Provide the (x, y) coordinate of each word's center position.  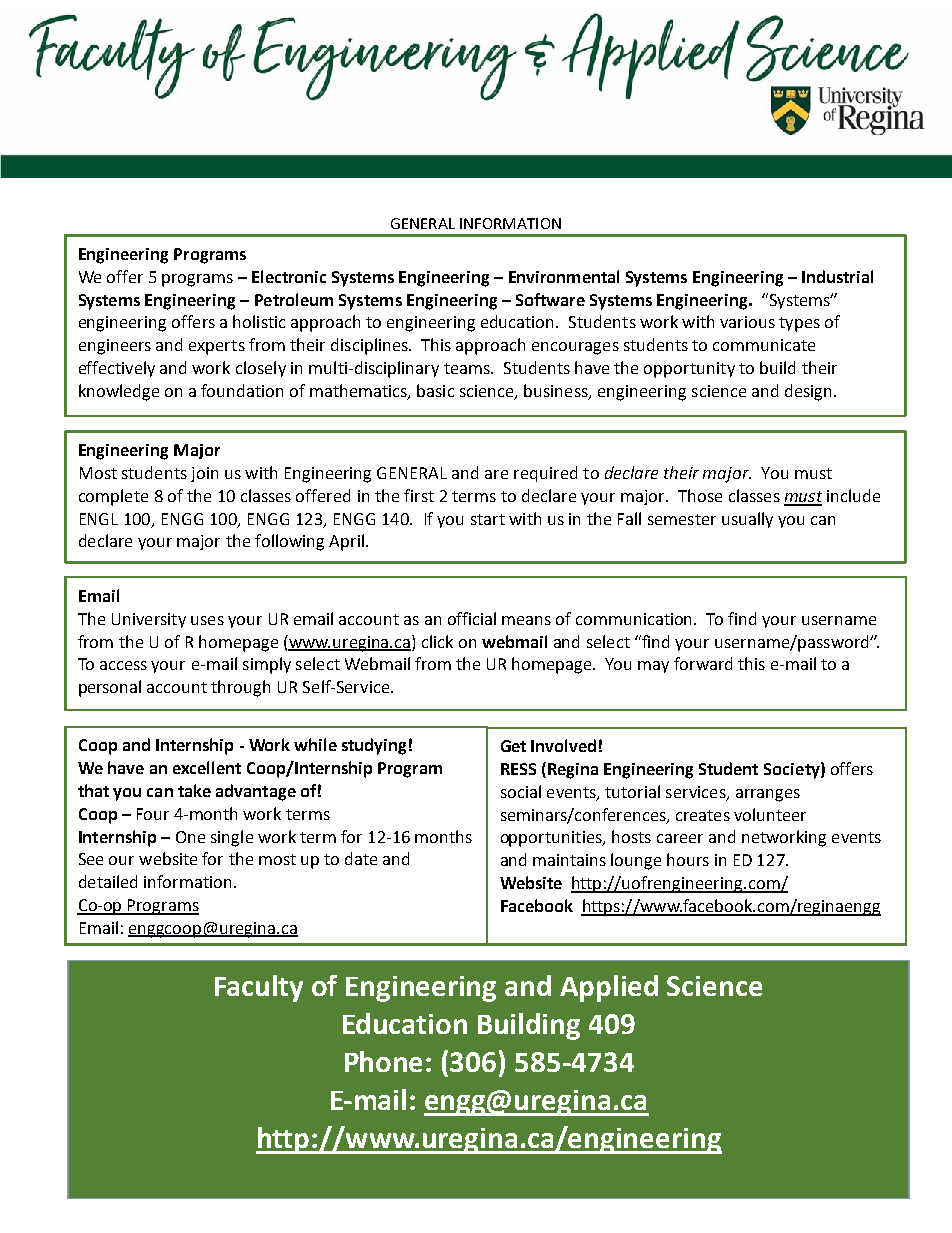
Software (550, 299)
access (123, 665)
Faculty (259, 988)
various (747, 322)
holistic (259, 321)
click (437, 641)
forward (703, 663)
